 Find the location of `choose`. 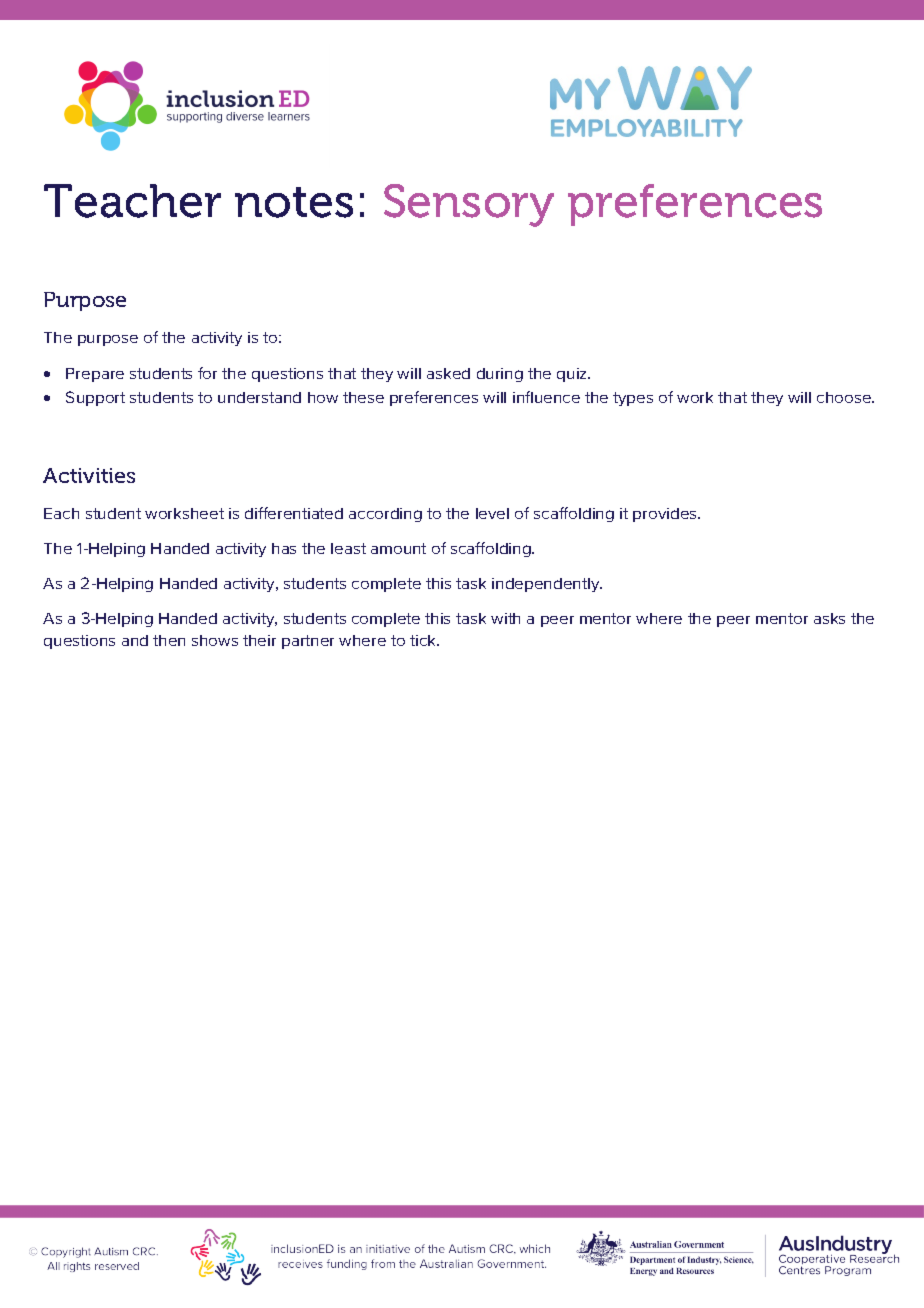

choose is located at coordinates (845, 397).
